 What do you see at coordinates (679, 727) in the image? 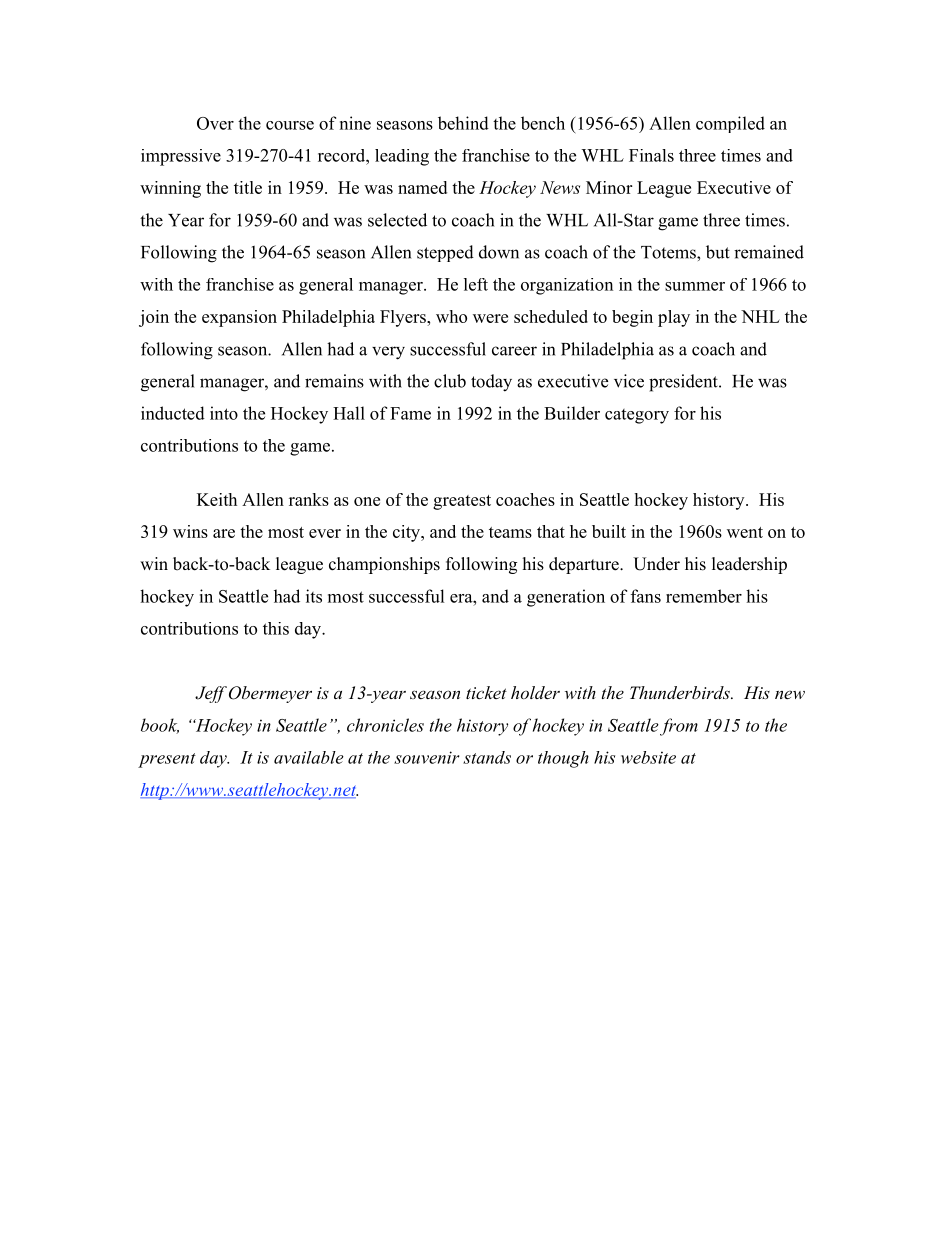
I see `from` at bounding box center [679, 727].
